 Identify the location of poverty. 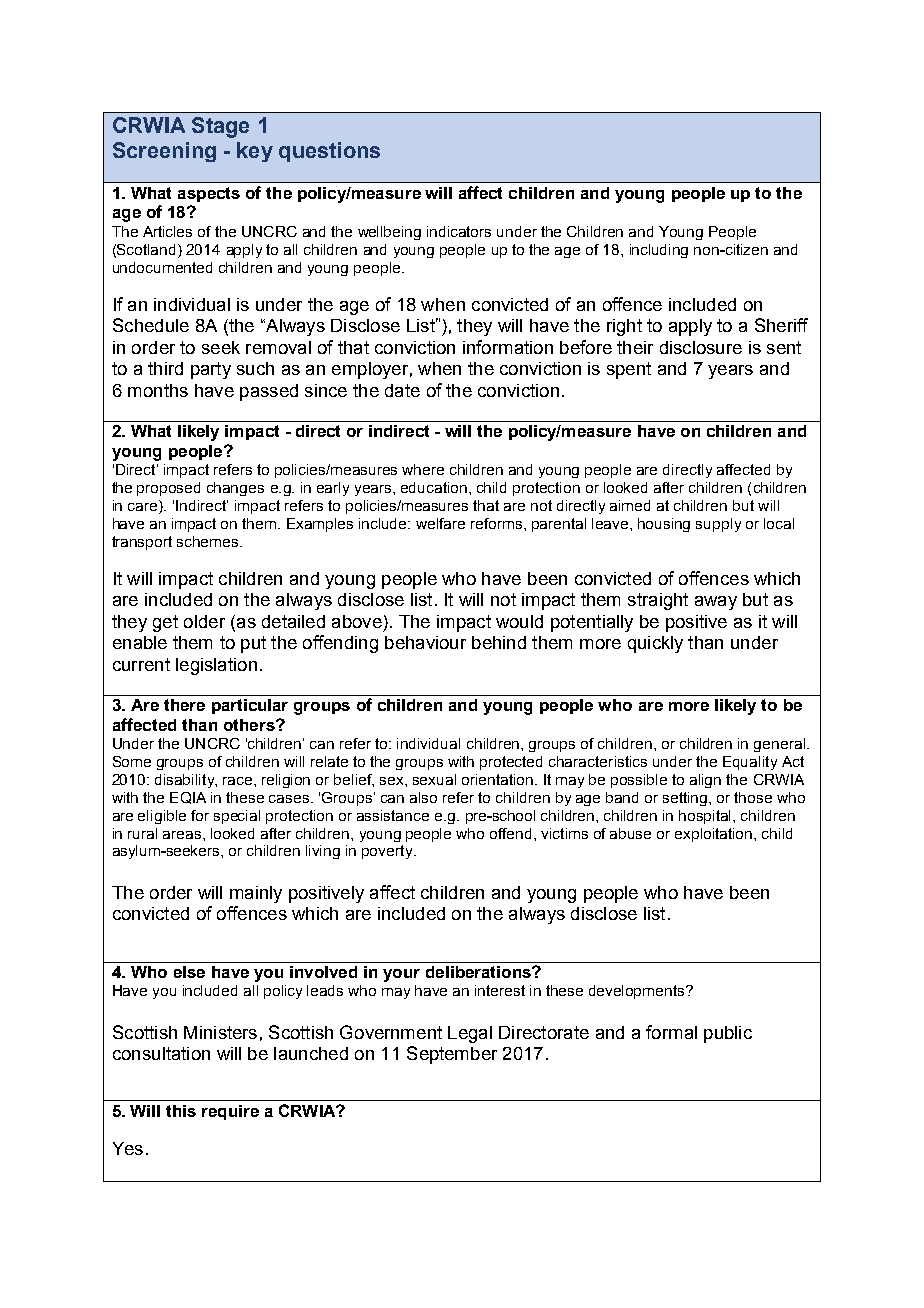
(388, 852).
